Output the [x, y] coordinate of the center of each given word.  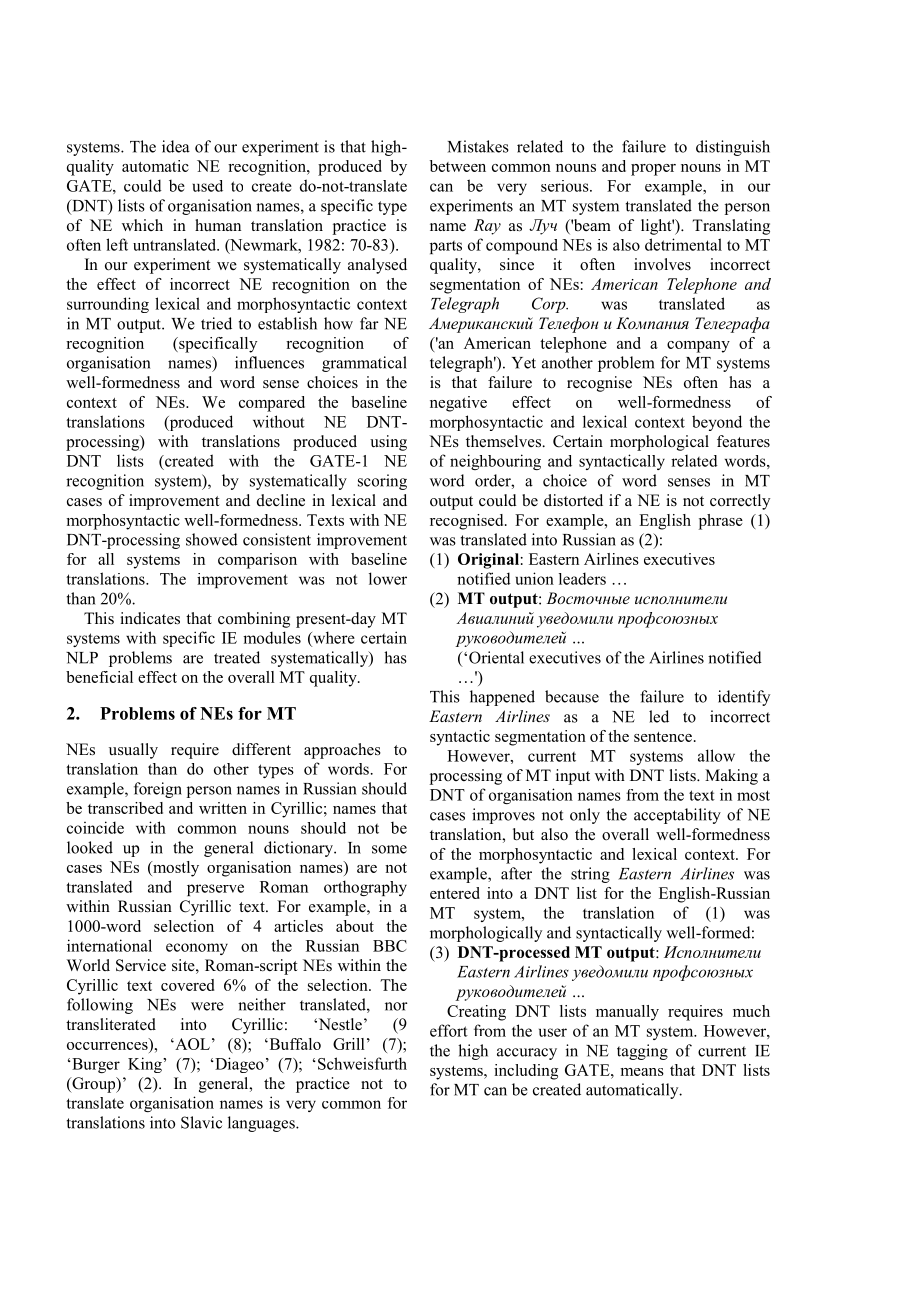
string [590, 875]
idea [176, 146]
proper [653, 170]
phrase [721, 522]
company [698, 347]
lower [388, 578]
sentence [663, 737]
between [458, 166]
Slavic [201, 1122]
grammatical [364, 364]
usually [133, 751]
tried [216, 323]
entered [455, 893]
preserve [215, 890]
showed [212, 539]
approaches [342, 751]
